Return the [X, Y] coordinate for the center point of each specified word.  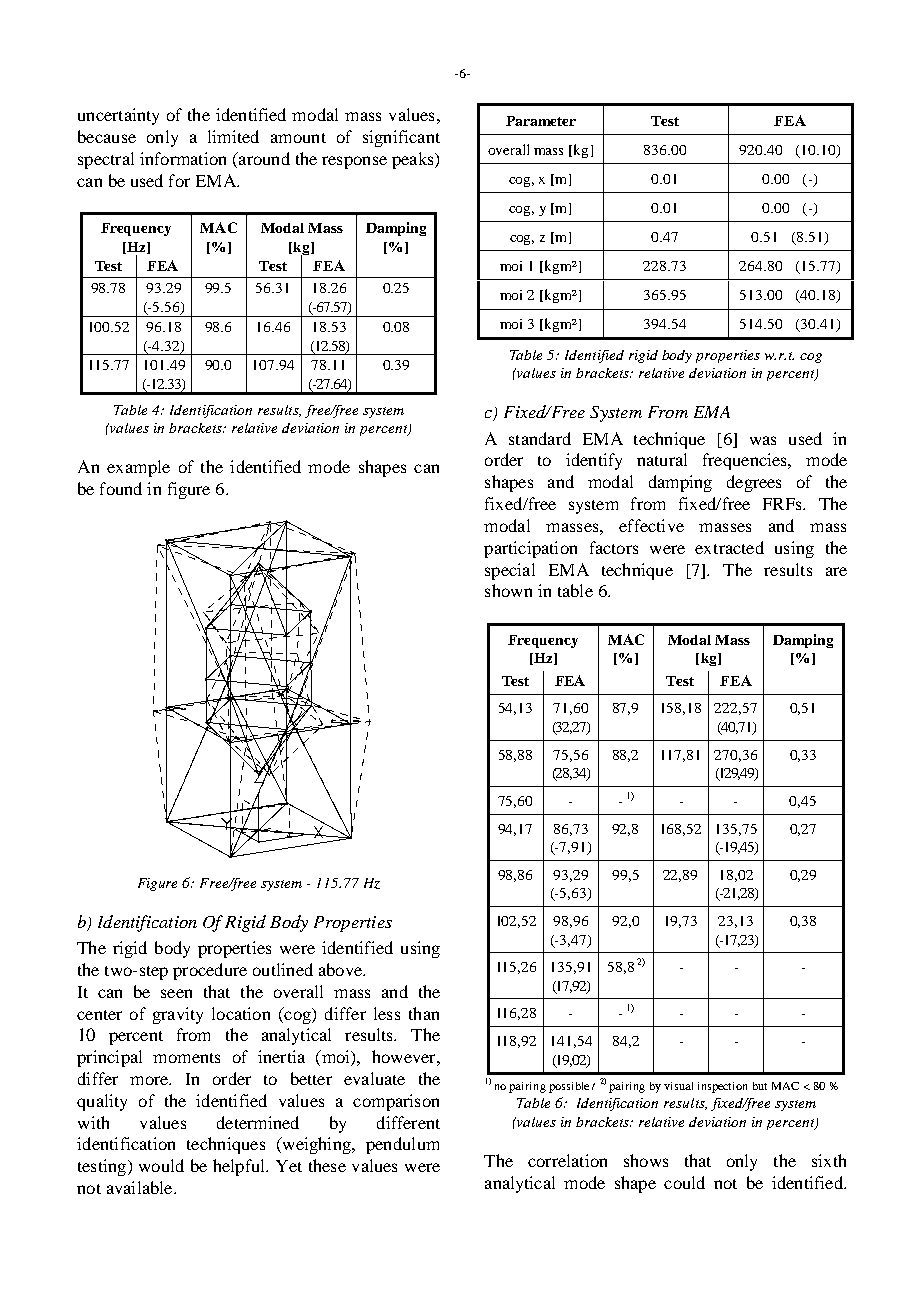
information [183, 158]
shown [508, 590]
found [121, 488]
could [684, 1182]
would [161, 1165]
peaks [414, 160]
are [836, 571]
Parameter [541, 121]
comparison [396, 1102]
